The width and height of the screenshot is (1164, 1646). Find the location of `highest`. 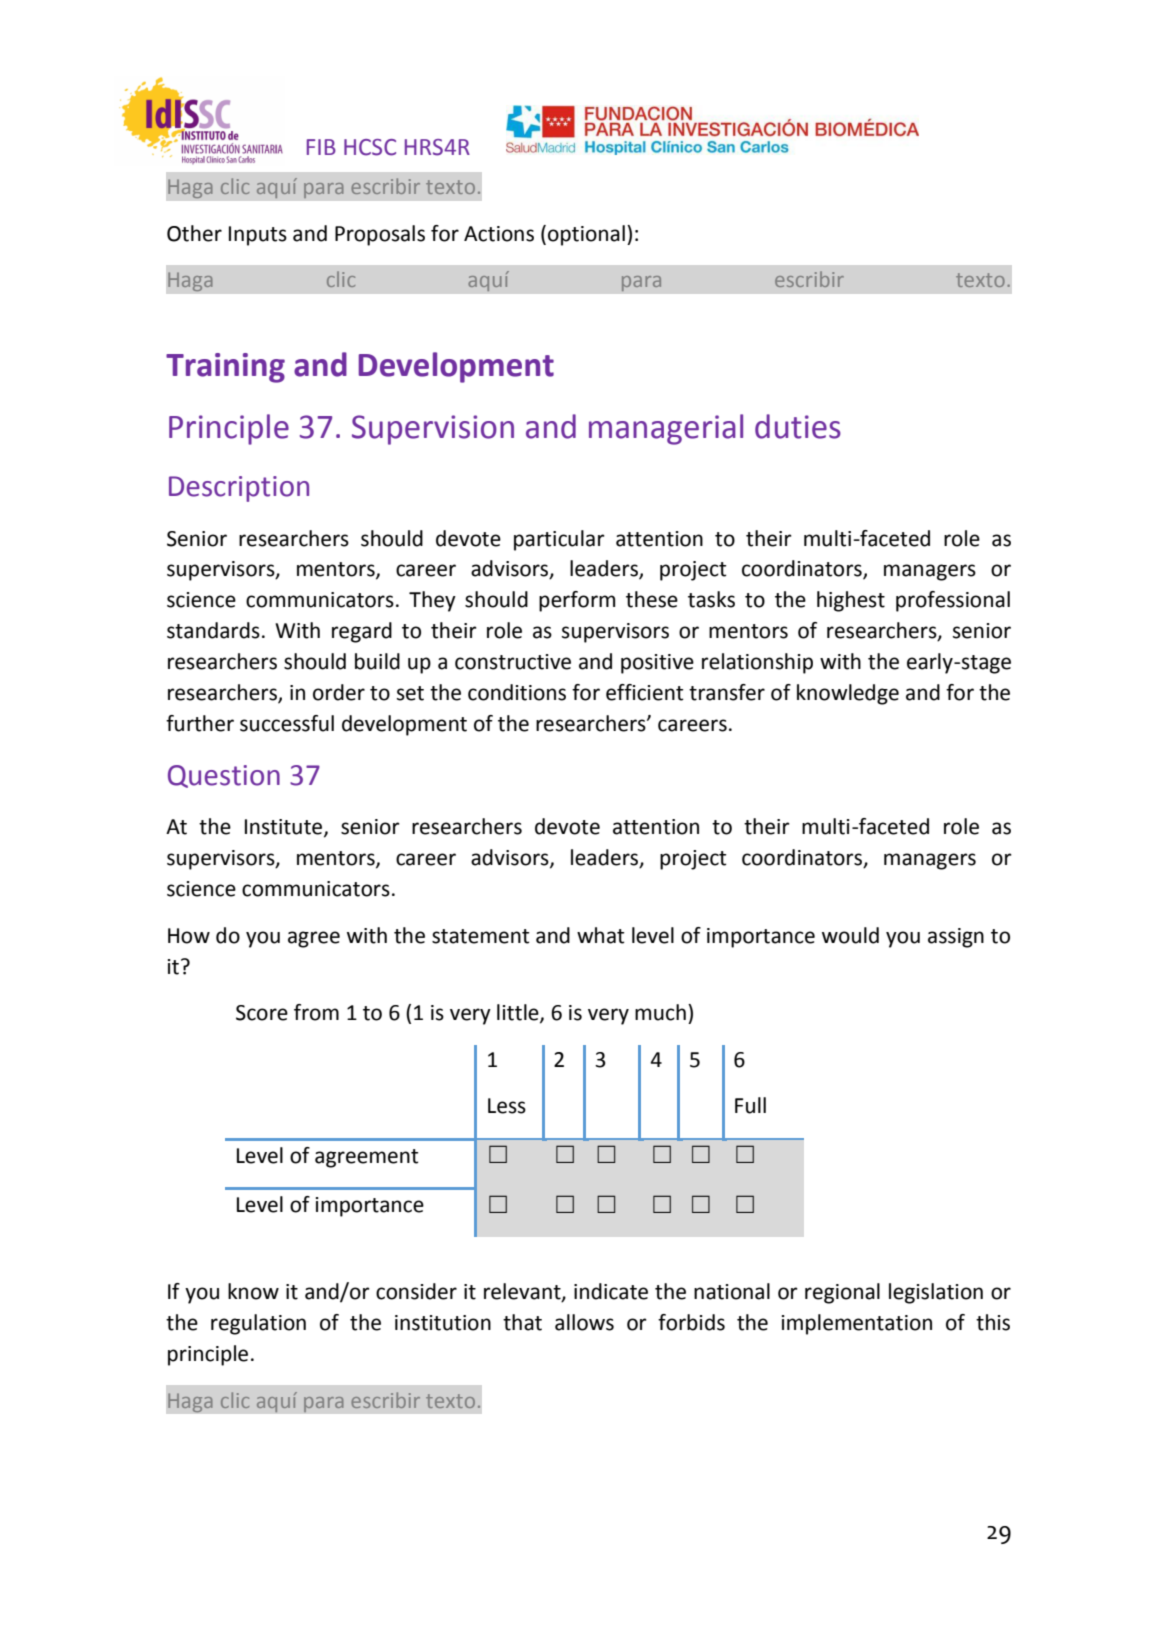

highest is located at coordinates (851, 601).
